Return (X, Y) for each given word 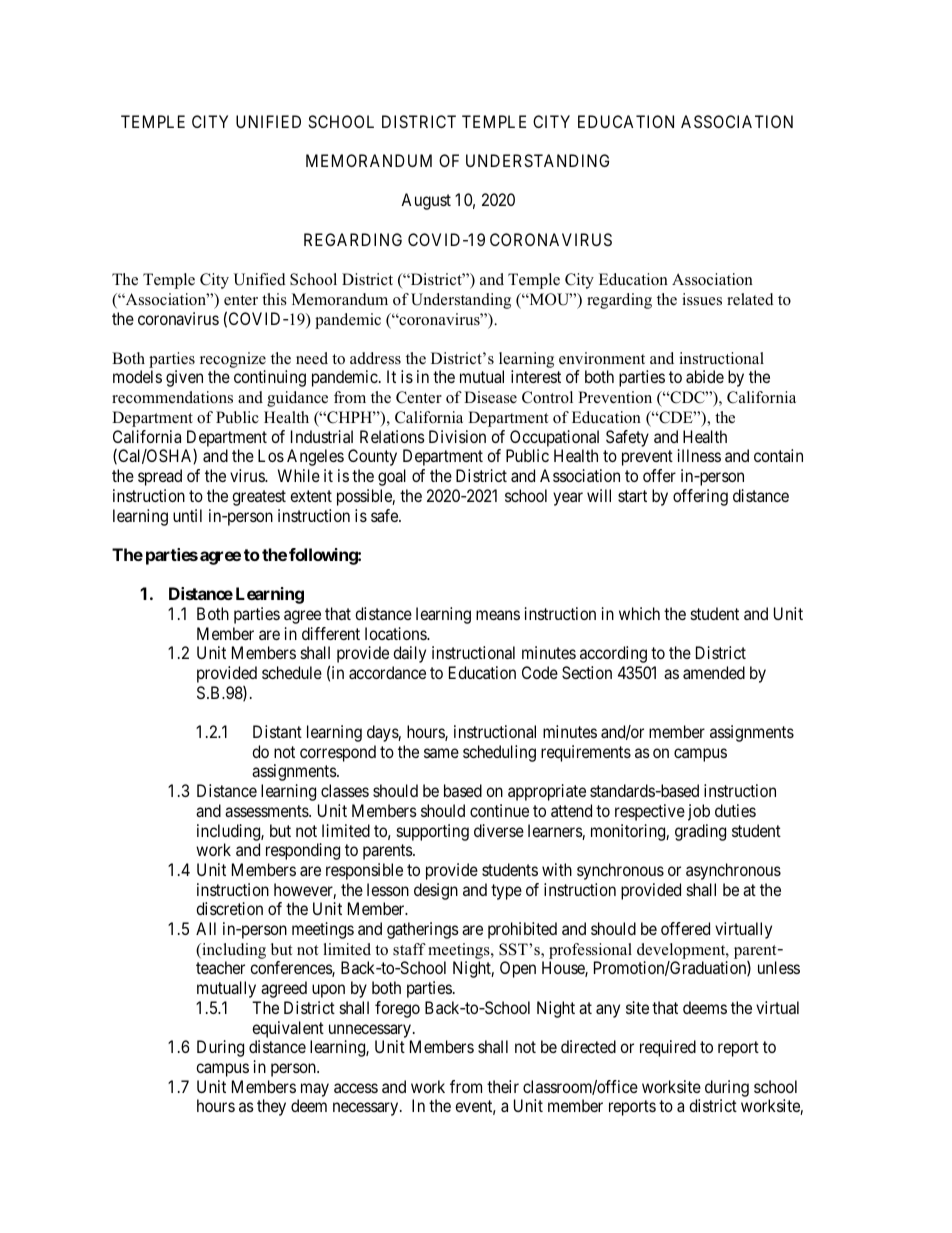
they (271, 1107)
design (436, 891)
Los (271, 455)
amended (714, 672)
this (274, 299)
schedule (292, 672)
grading (700, 832)
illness (699, 455)
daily (409, 654)
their (503, 1086)
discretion (229, 908)
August (426, 201)
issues (702, 299)
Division (457, 436)
